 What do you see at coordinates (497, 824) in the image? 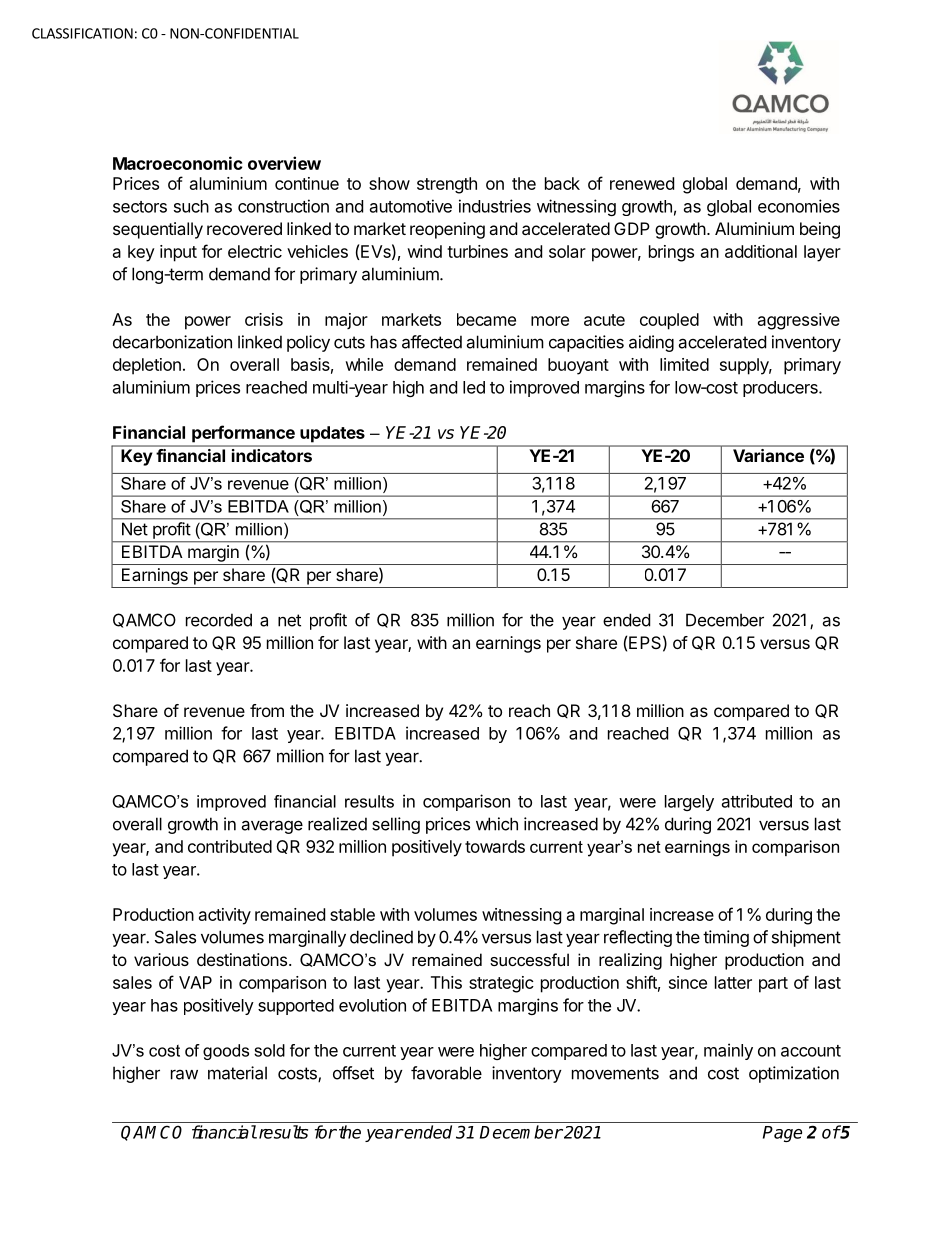
I see `which` at bounding box center [497, 824].
